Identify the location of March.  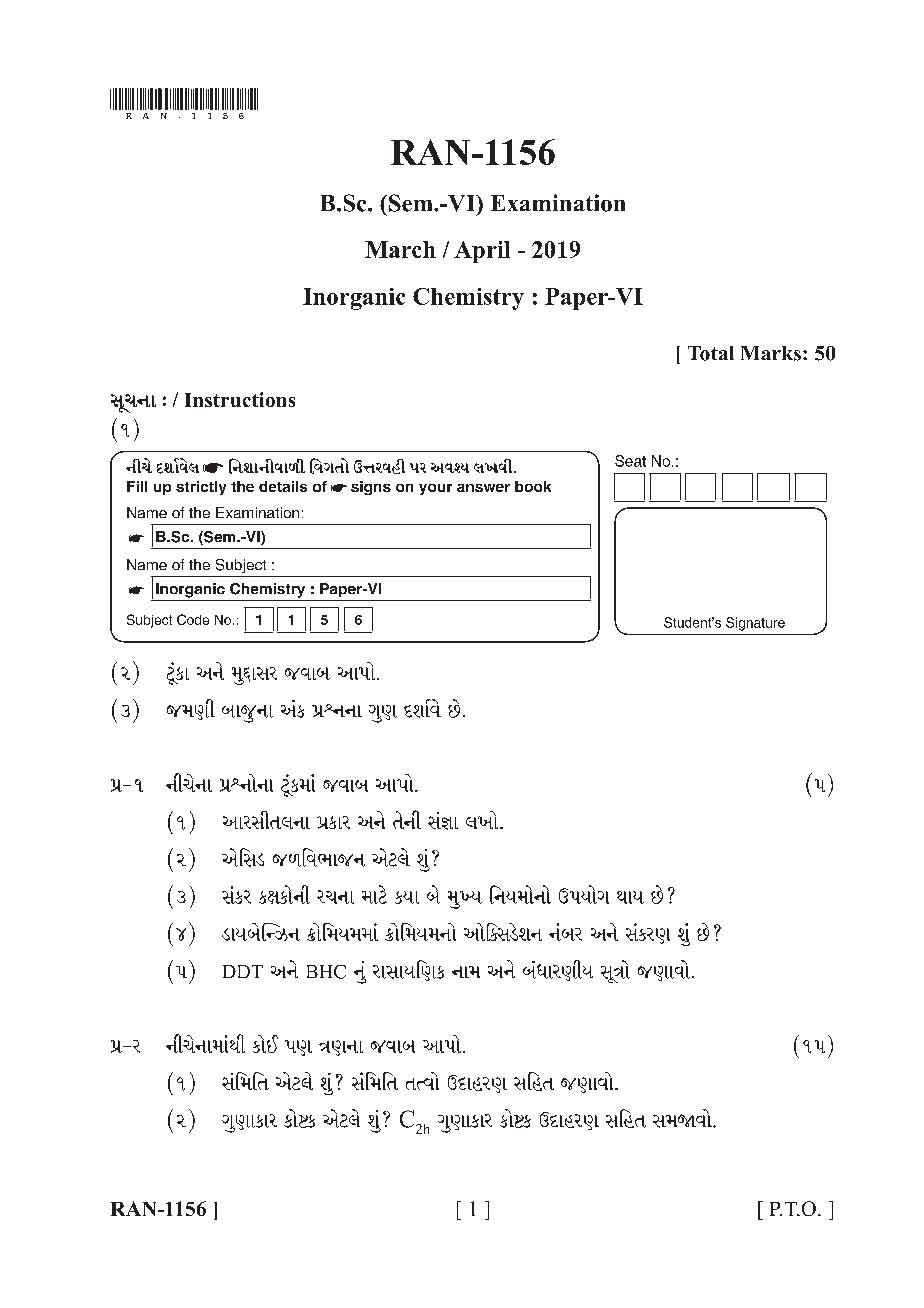
(400, 249).
